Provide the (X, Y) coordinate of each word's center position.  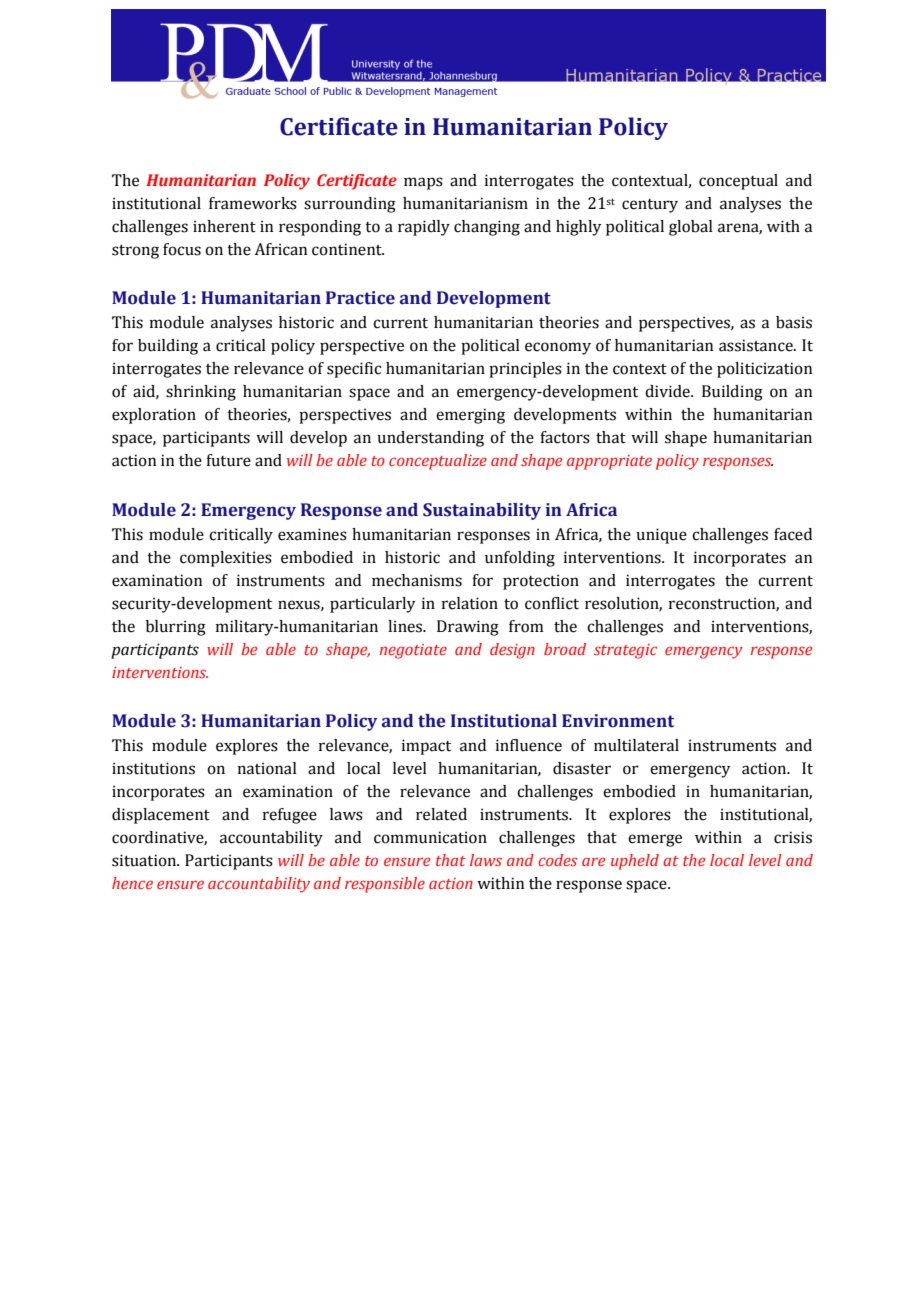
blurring (176, 628)
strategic (625, 651)
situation (145, 860)
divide (668, 391)
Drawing (468, 628)
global (691, 228)
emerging (470, 416)
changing (487, 228)
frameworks (253, 203)
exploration (154, 416)
